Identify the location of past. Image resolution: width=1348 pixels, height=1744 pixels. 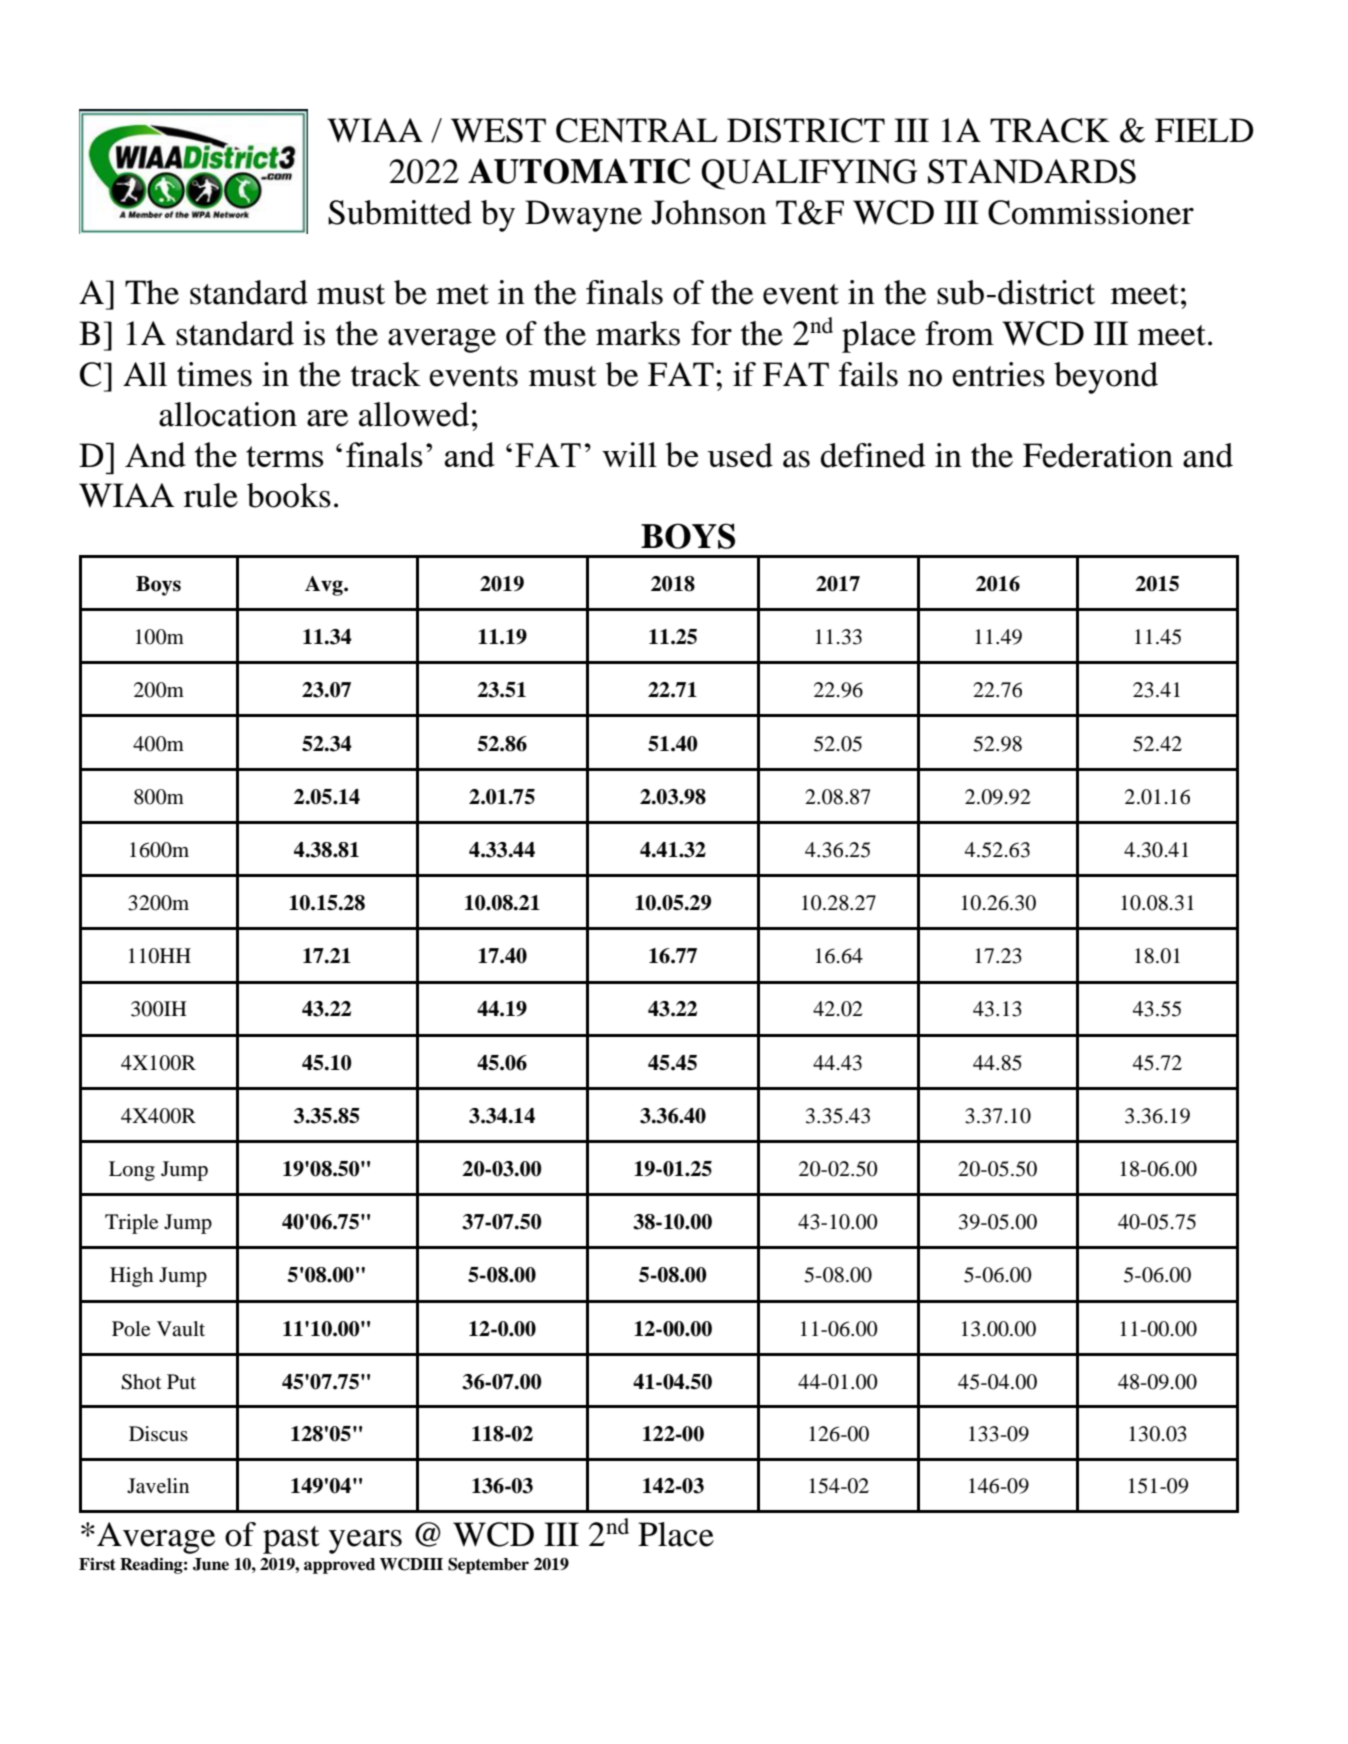
(291, 1540).
